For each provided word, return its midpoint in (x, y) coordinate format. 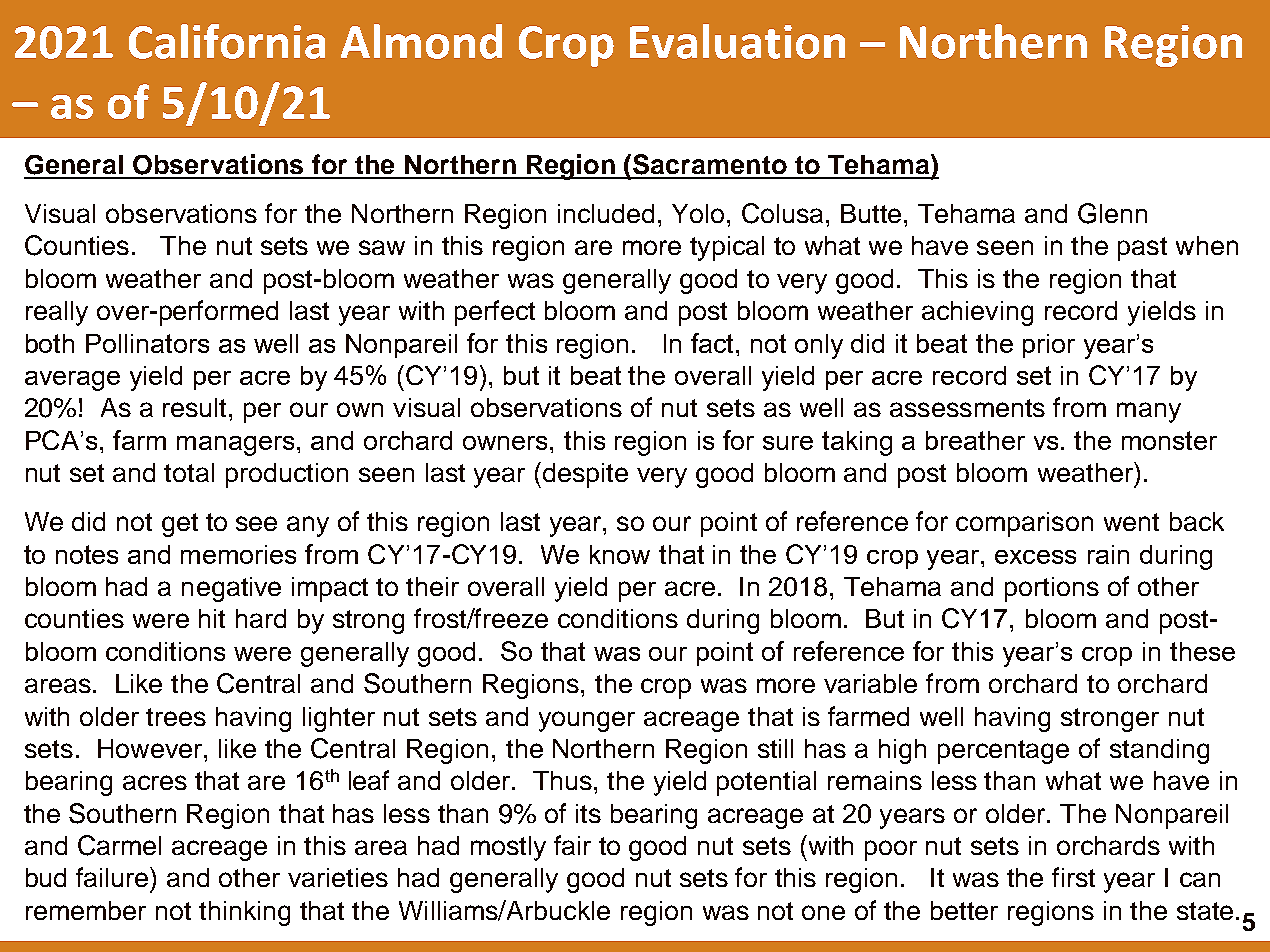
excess (1035, 557)
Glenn (1112, 213)
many (1149, 412)
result (196, 407)
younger (587, 721)
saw (382, 247)
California (227, 41)
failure (114, 877)
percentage (1003, 752)
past (1142, 249)
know (620, 554)
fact (714, 343)
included (606, 213)
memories (238, 554)
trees (176, 717)
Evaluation (737, 41)
